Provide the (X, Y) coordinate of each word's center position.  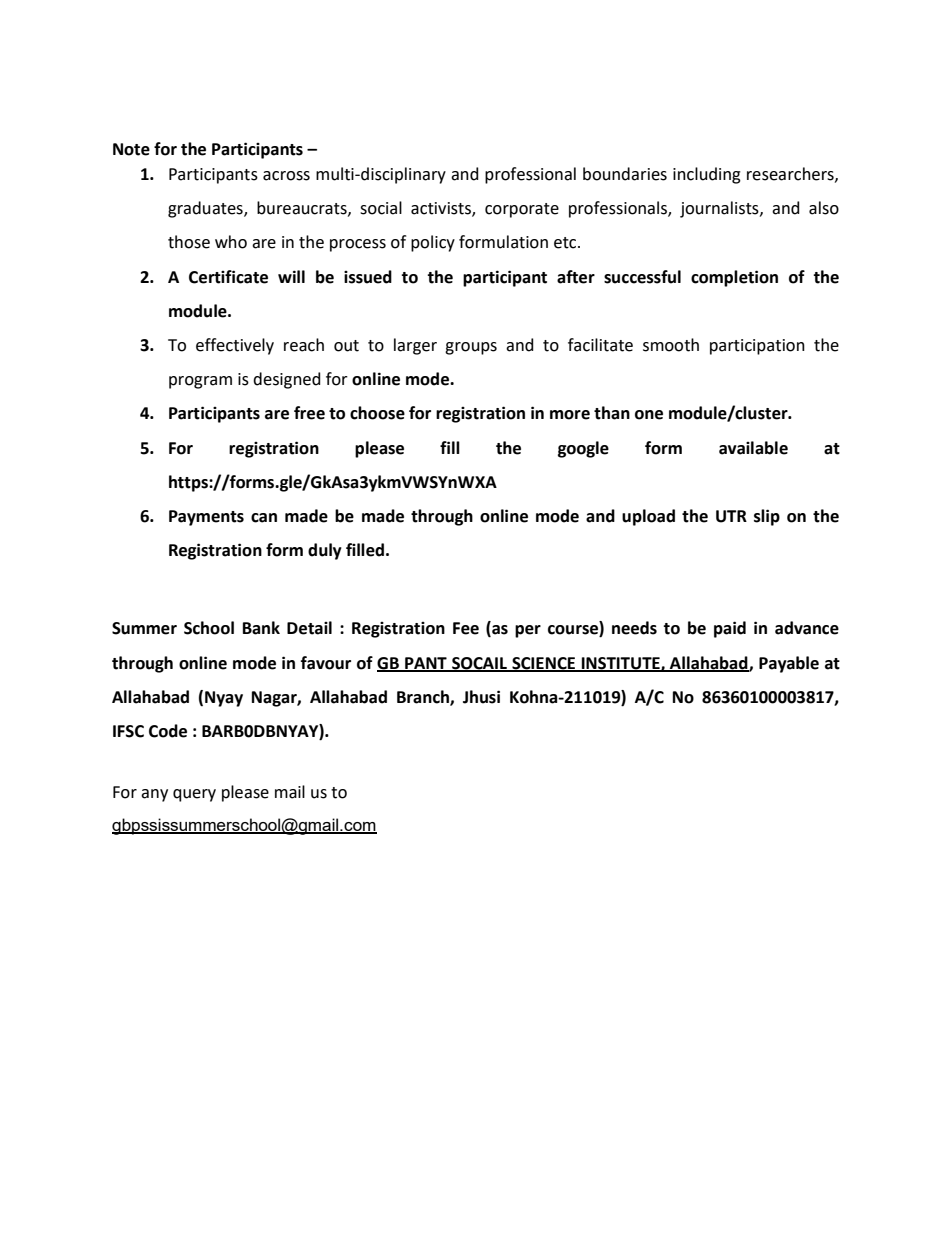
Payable (789, 664)
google (583, 449)
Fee (466, 628)
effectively (235, 346)
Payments (206, 518)
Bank (261, 628)
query (194, 795)
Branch (424, 697)
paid (730, 629)
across (286, 176)
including (707, 175)
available (753, 448)
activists (442, 209)
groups (471, 348)
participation (757, 347)
